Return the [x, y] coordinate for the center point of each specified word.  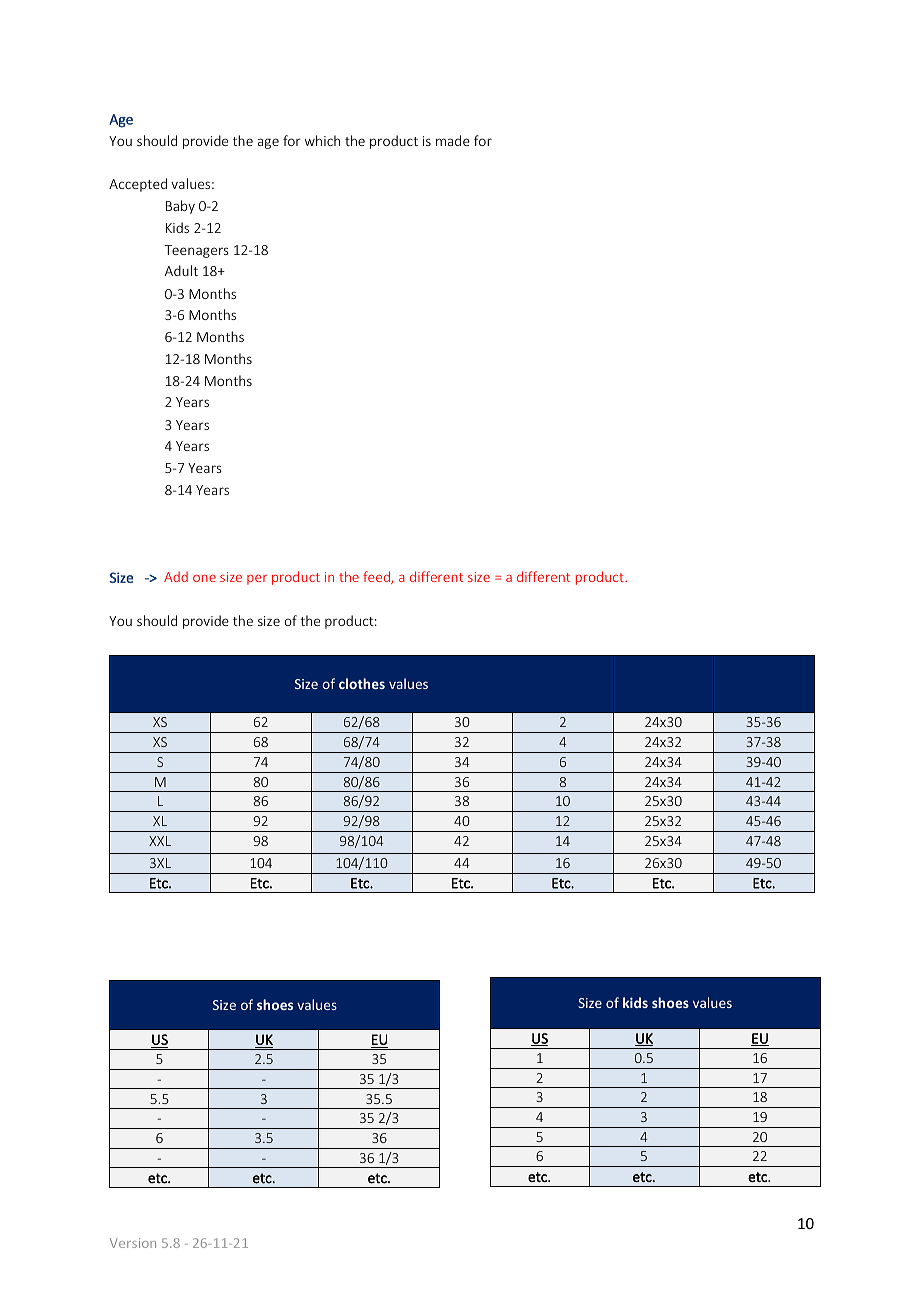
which [322, 140]
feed [377, 577]
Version [133, 1243]
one [204, 578]
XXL [160, 841]
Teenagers [196, 251]
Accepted [138, 185]
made [453, 140]
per [257, 580]
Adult [181, 270]
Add [176, 576]
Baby [180, 207]
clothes [362, 683]
